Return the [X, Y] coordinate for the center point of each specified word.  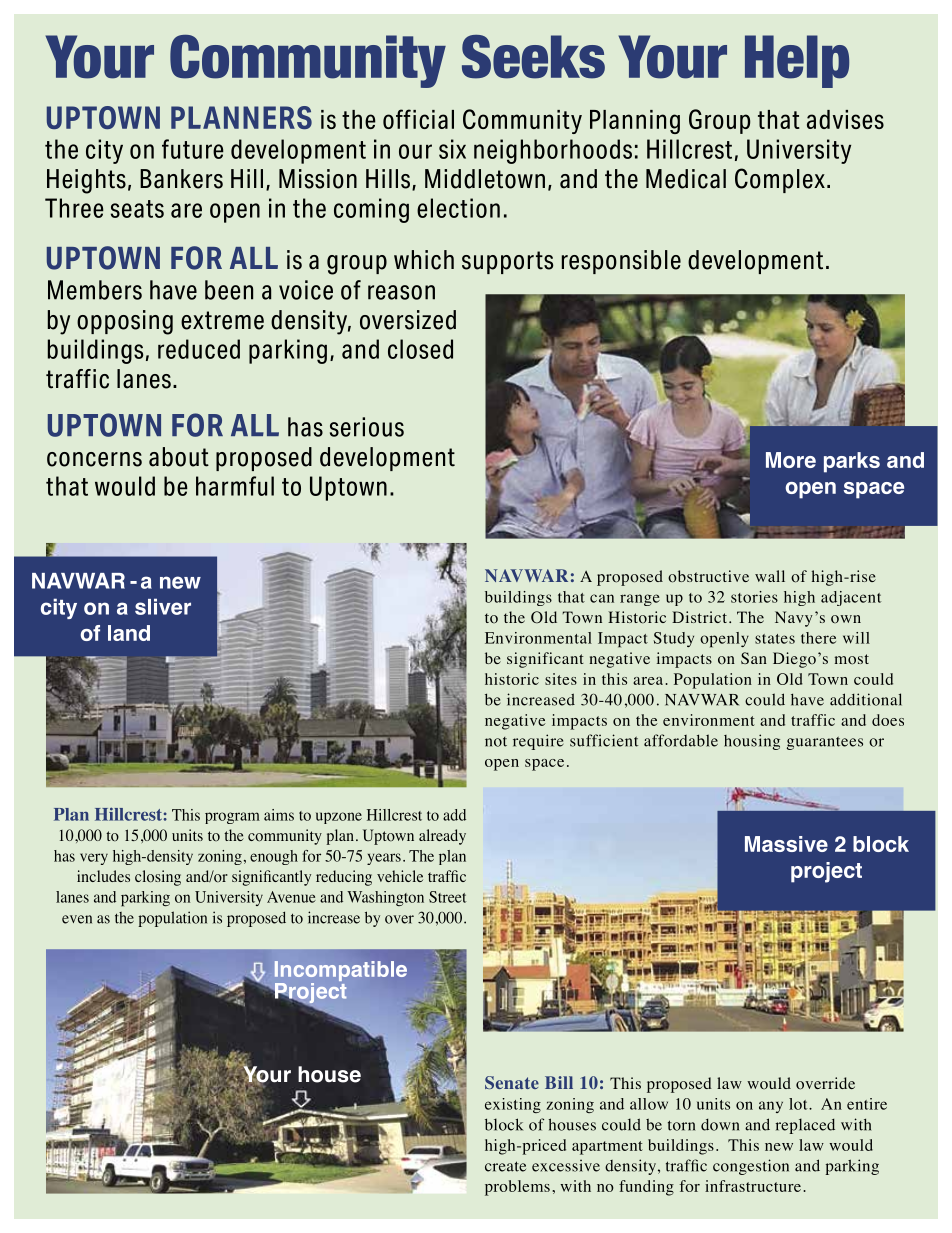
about [179, 457]
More [791, 460]
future [193, 149]
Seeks [533, 57]
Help [797, 61]
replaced [805, 1126]
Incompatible [341, 972]
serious [367, 427]
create [505, 1166]
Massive [786, 844]
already [442, 837]
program [232, 818]
